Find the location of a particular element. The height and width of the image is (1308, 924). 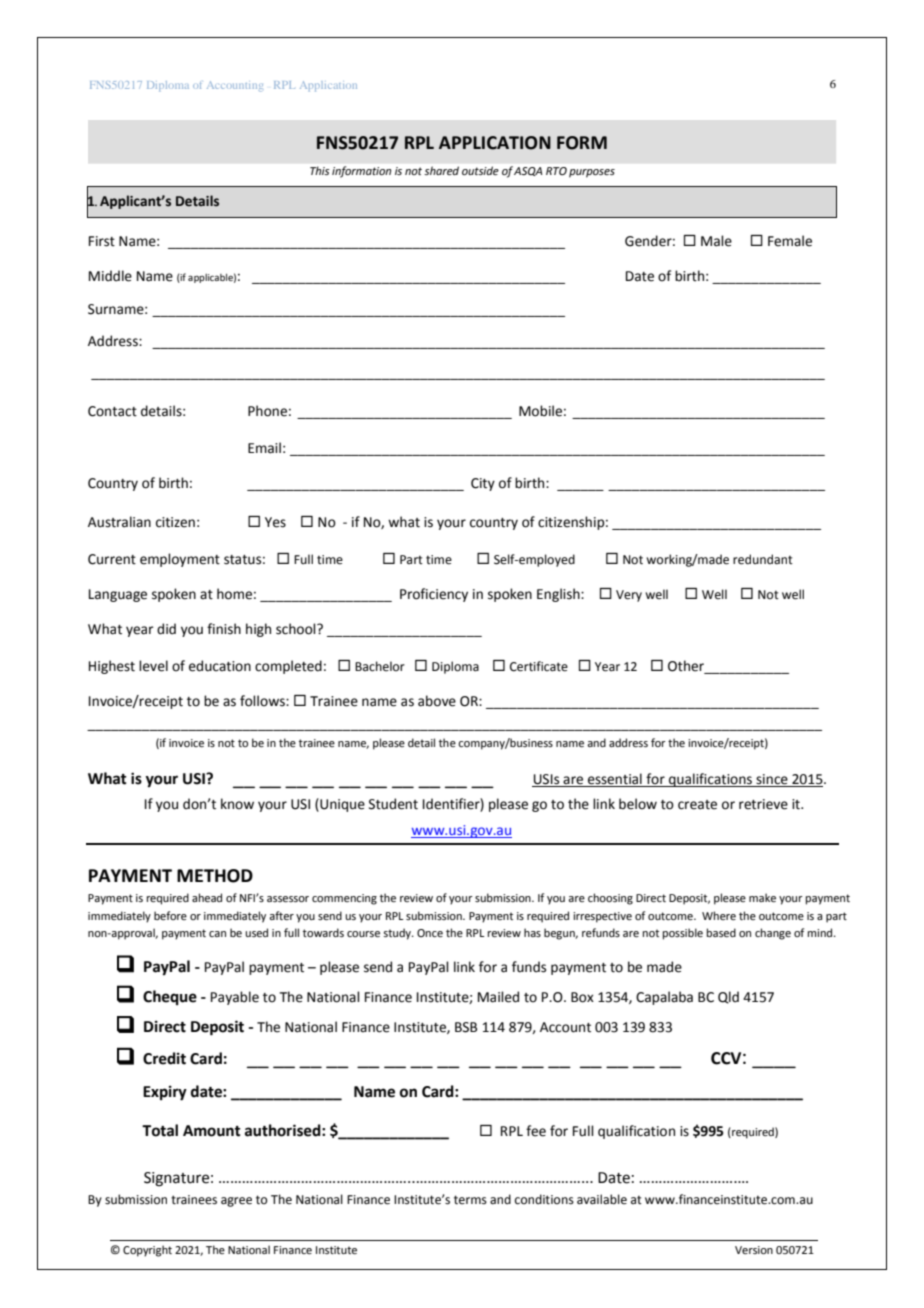

agree is located at coordinates (236, 1202).
